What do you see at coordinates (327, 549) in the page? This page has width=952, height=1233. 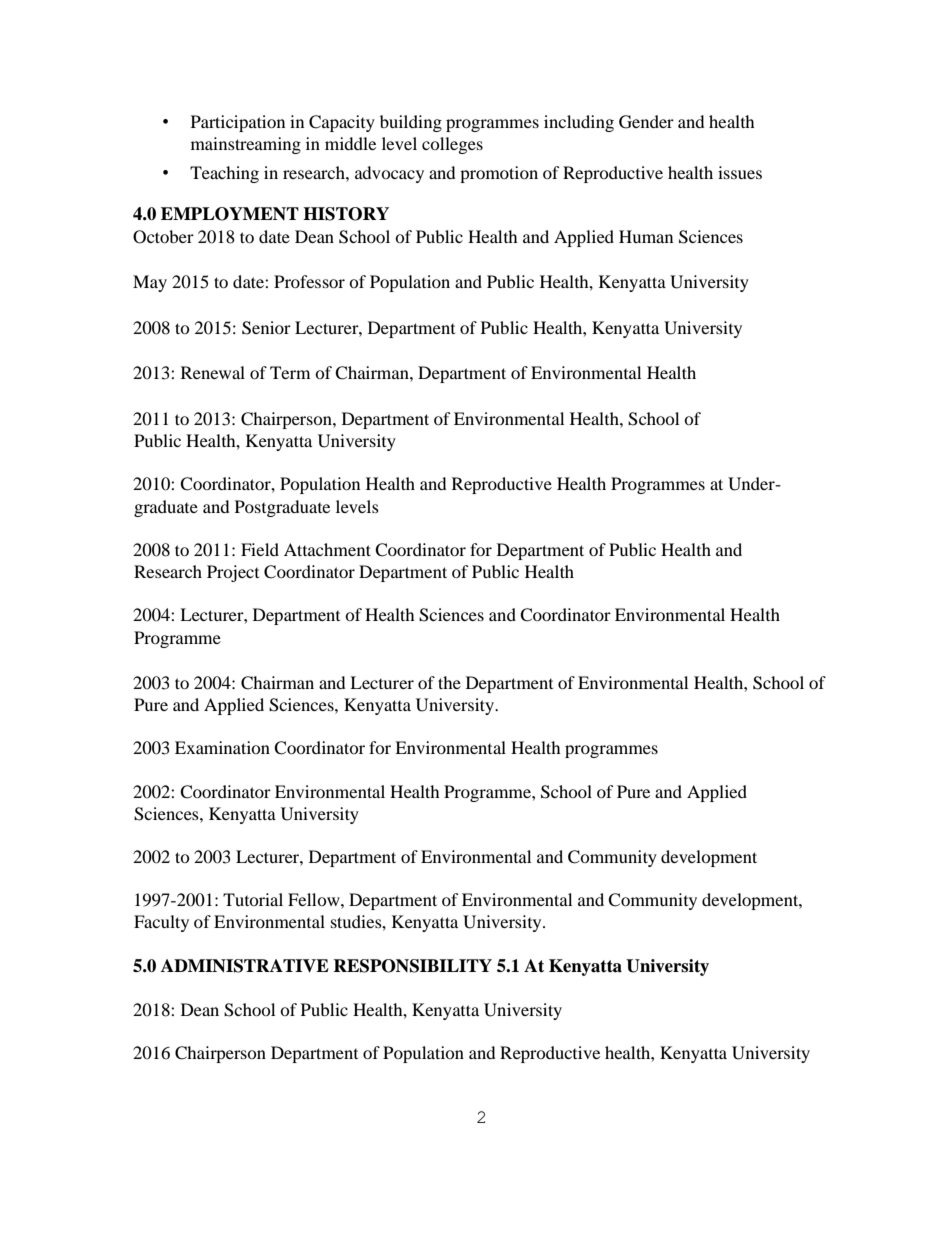 I see `Attachment` at bounding box center [327, 549].
